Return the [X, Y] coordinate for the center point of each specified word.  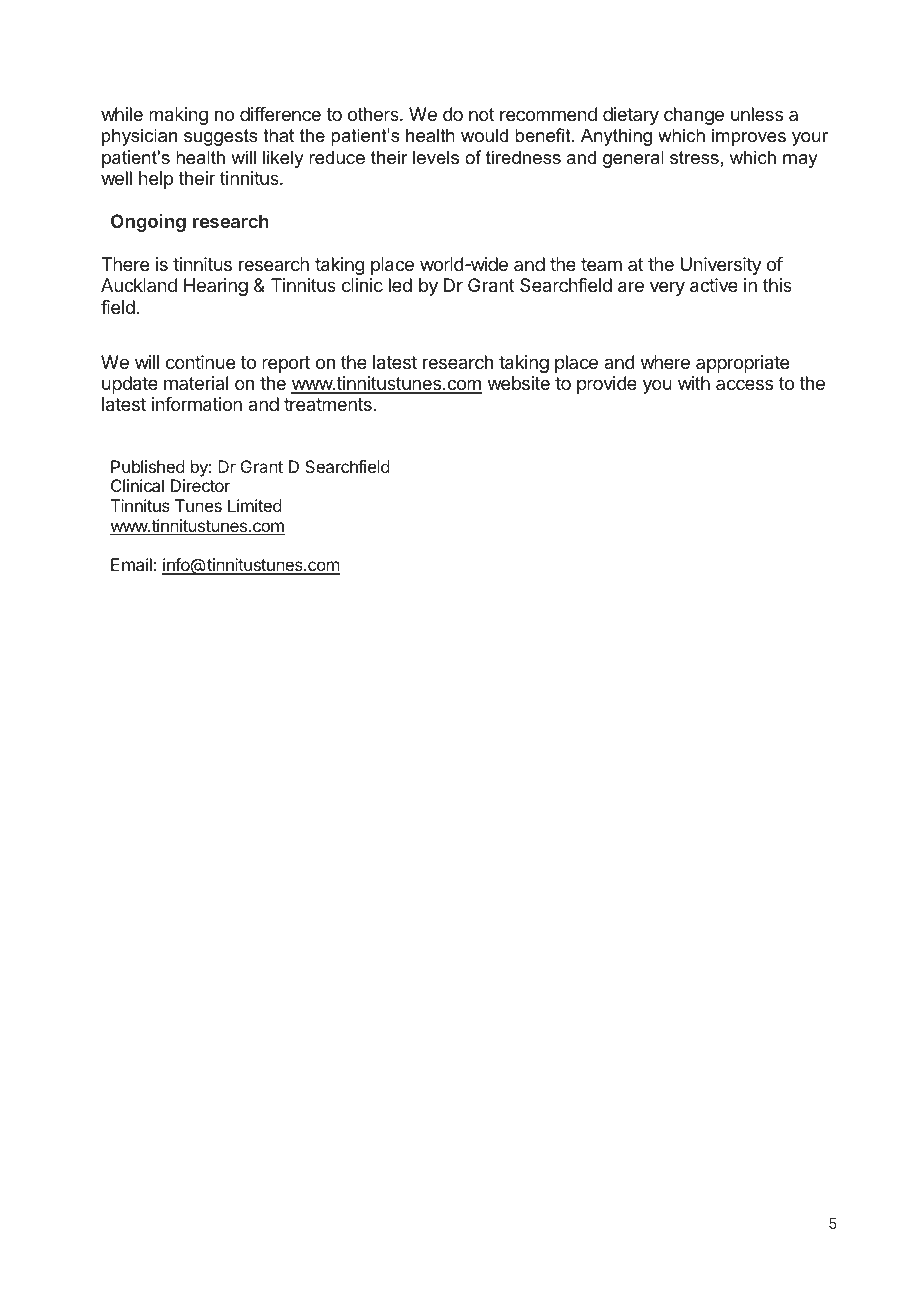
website [519, 383]
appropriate [742, 364]
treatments [329, 404]
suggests [221, 137]
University [721, 266]
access [744, 384]
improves [749, 137]
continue [200, 362]
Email [131, 564]
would [484, 135]
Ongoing [148, 223]
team [601, 264]
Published [148, 466]
